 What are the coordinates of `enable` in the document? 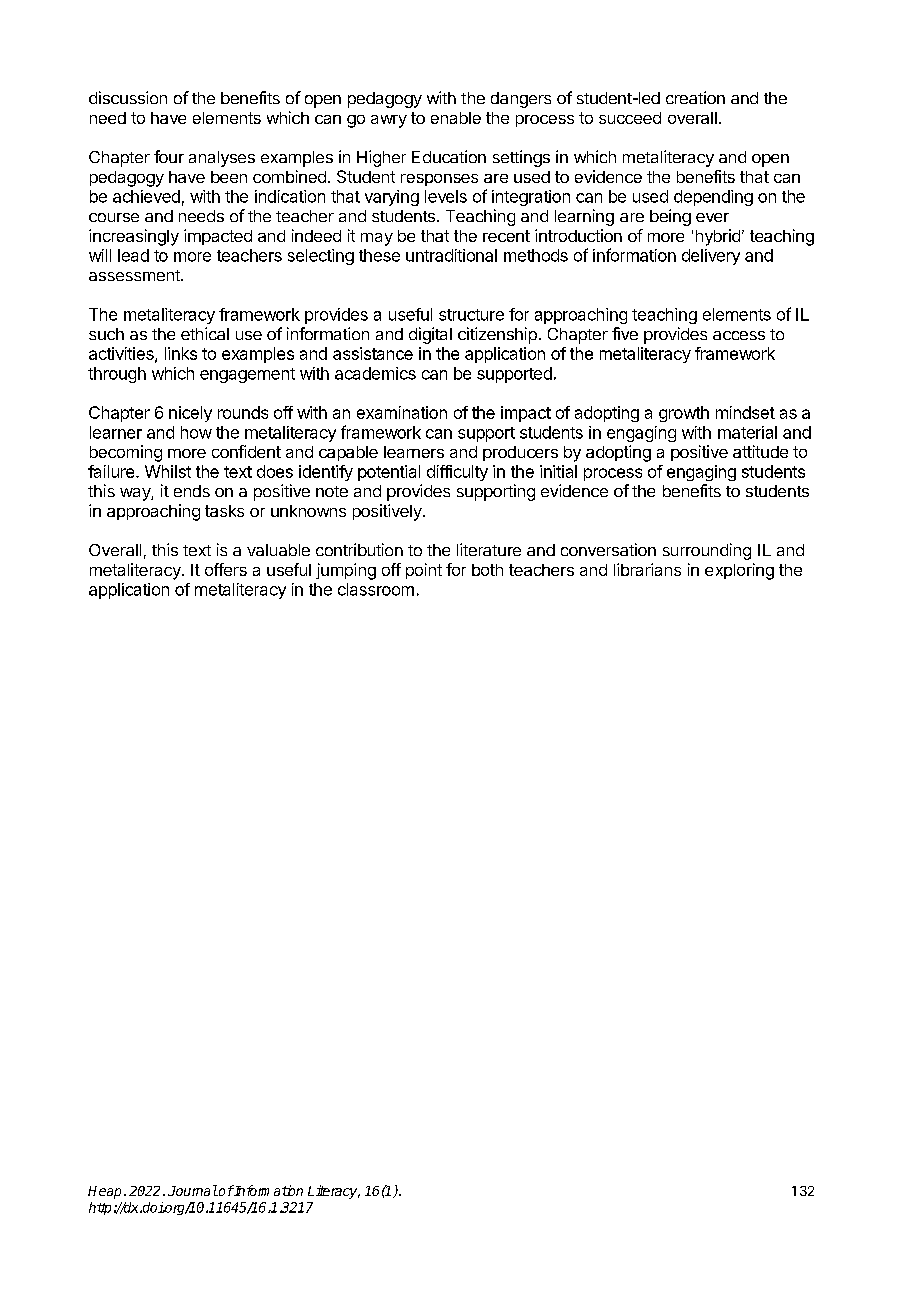 It's located at (456, 118).
